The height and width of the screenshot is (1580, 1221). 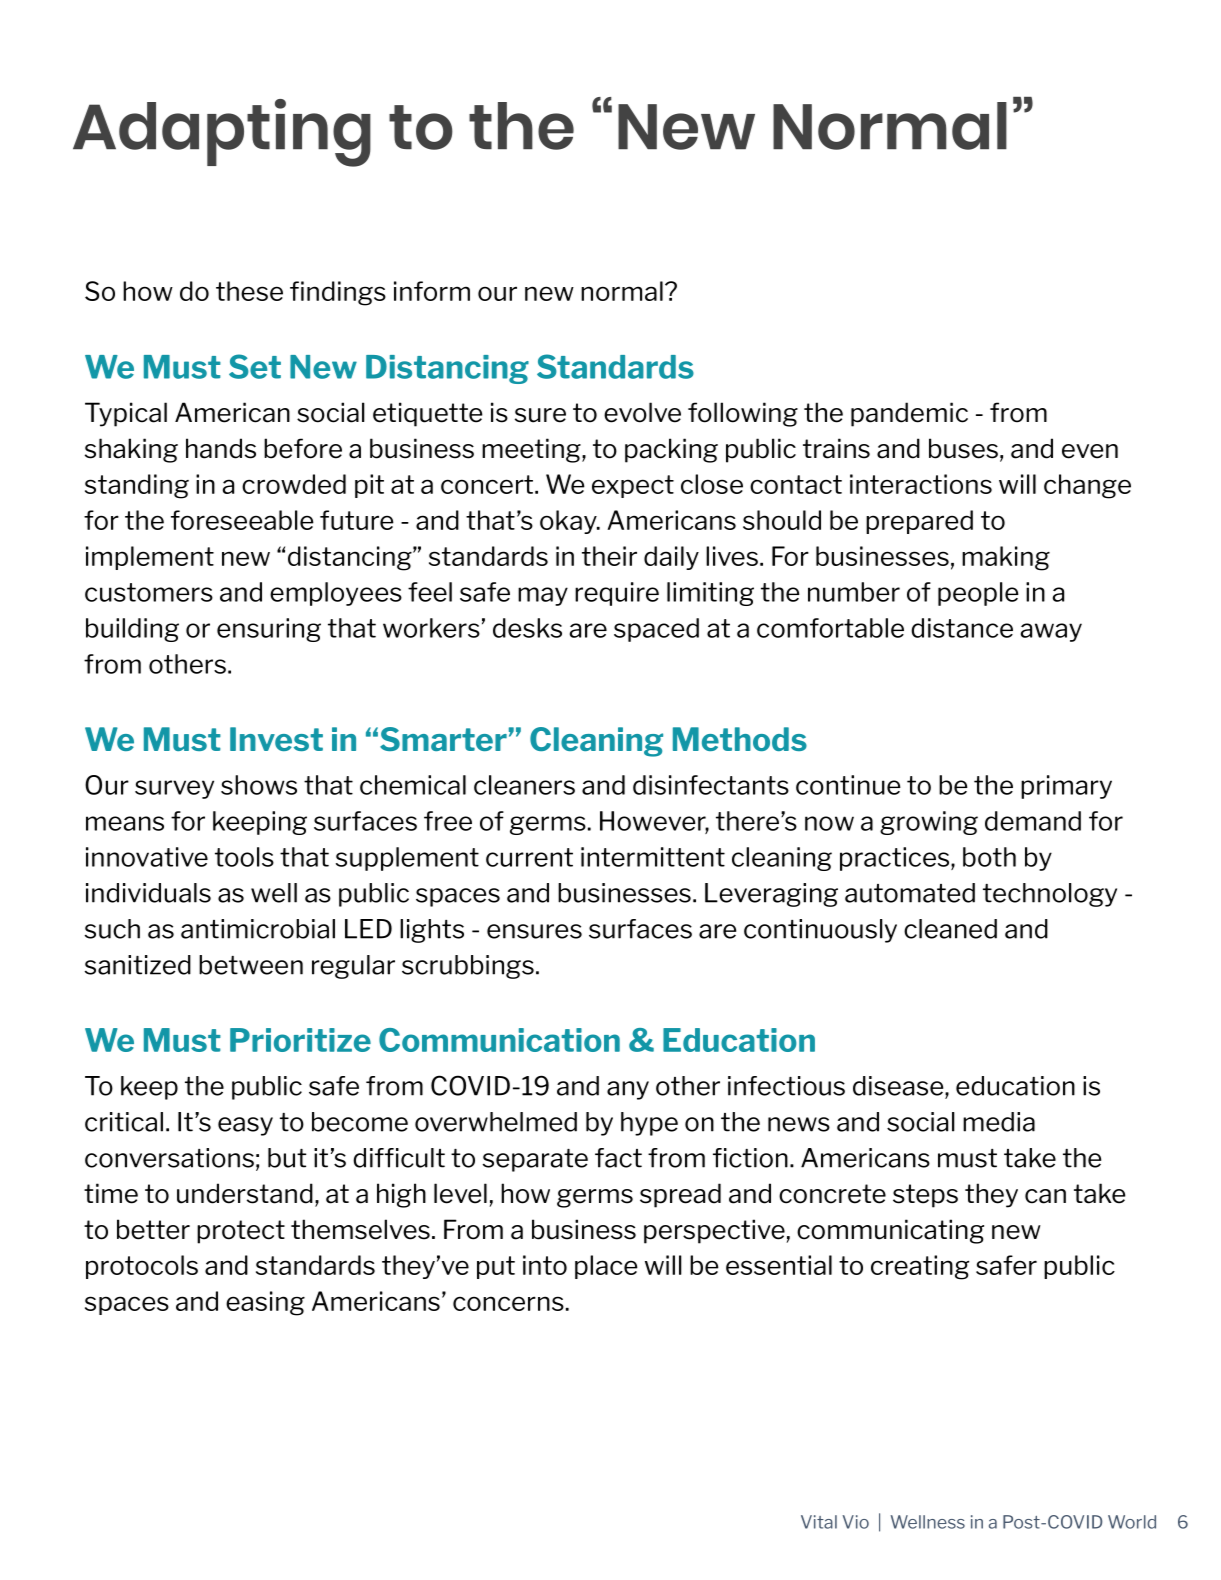 I want to click on Adapting, so click(x=222, y=133).
